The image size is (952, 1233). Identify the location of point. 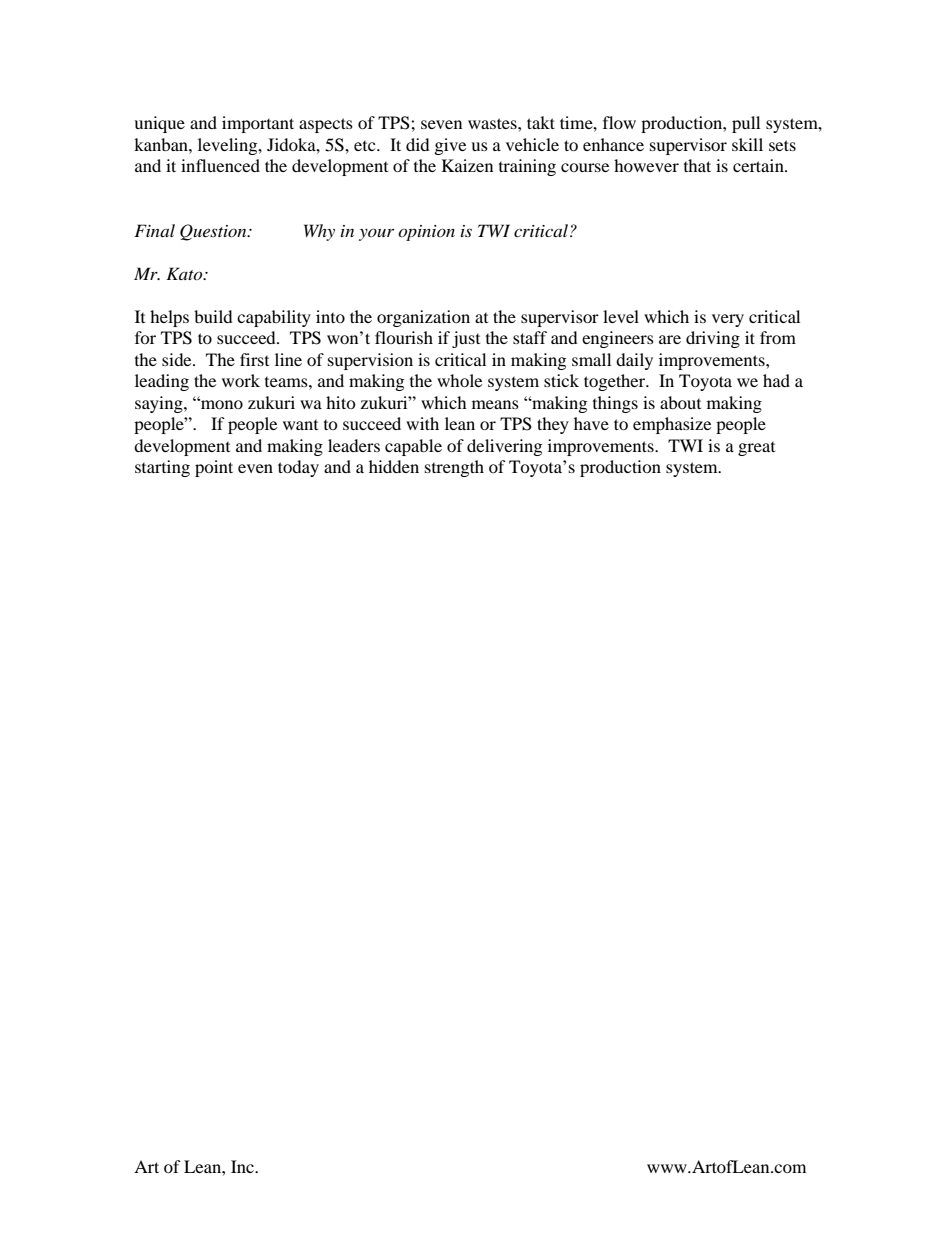
(214, 468).
